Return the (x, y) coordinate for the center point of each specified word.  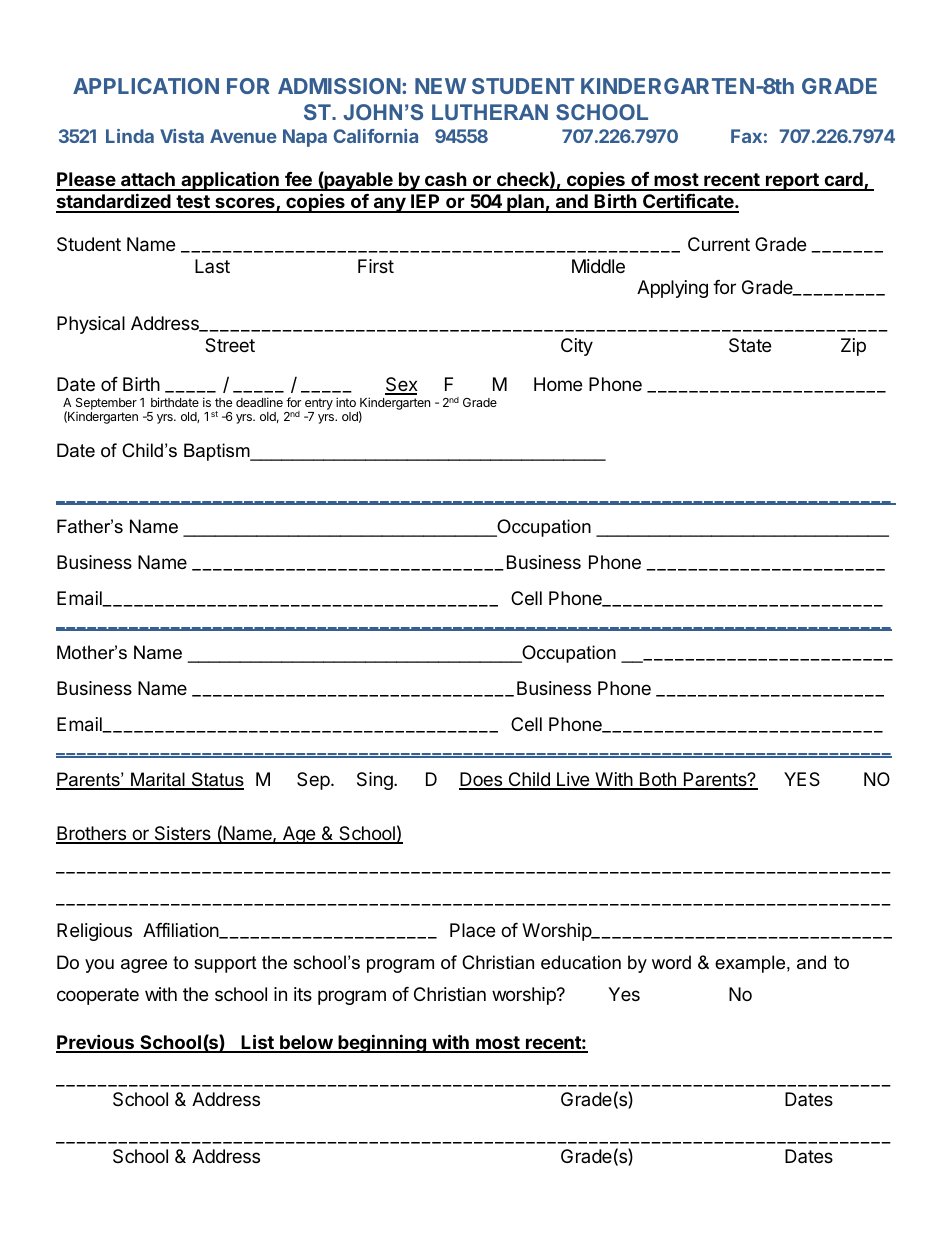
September (106, 404)
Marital (158, 780)
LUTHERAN (490, 112)
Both (657, 780)
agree (144, 966)
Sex (401, 385)
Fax (746, 136)
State (750, 345)
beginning (382, 1043)
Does (482, 780)
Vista (182, 136)
